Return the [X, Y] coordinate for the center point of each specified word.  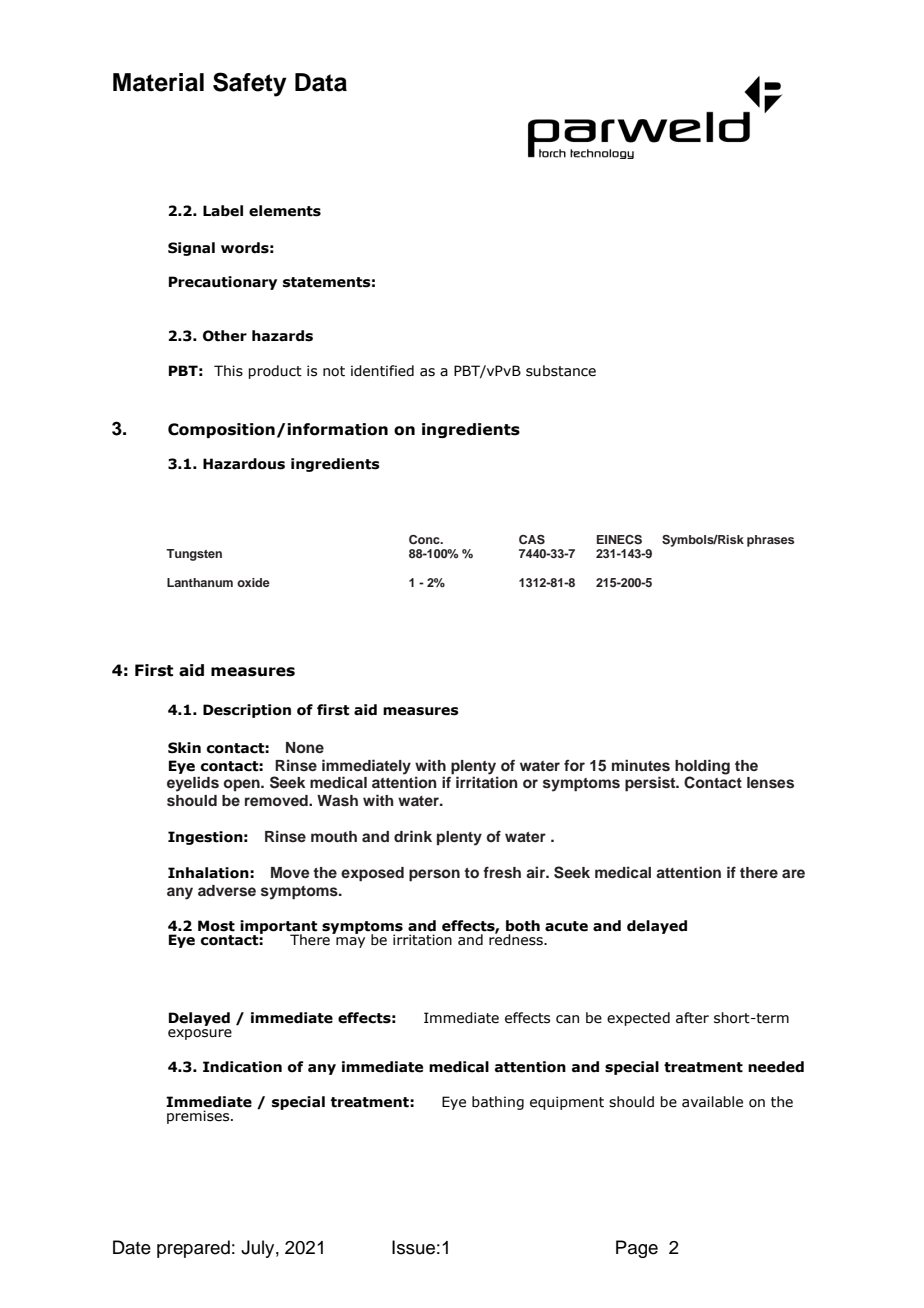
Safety [250, 84]
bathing [498, 1103]
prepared [193, 1249]
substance [561, 371]
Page [637, 1249]
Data [321, 82]
